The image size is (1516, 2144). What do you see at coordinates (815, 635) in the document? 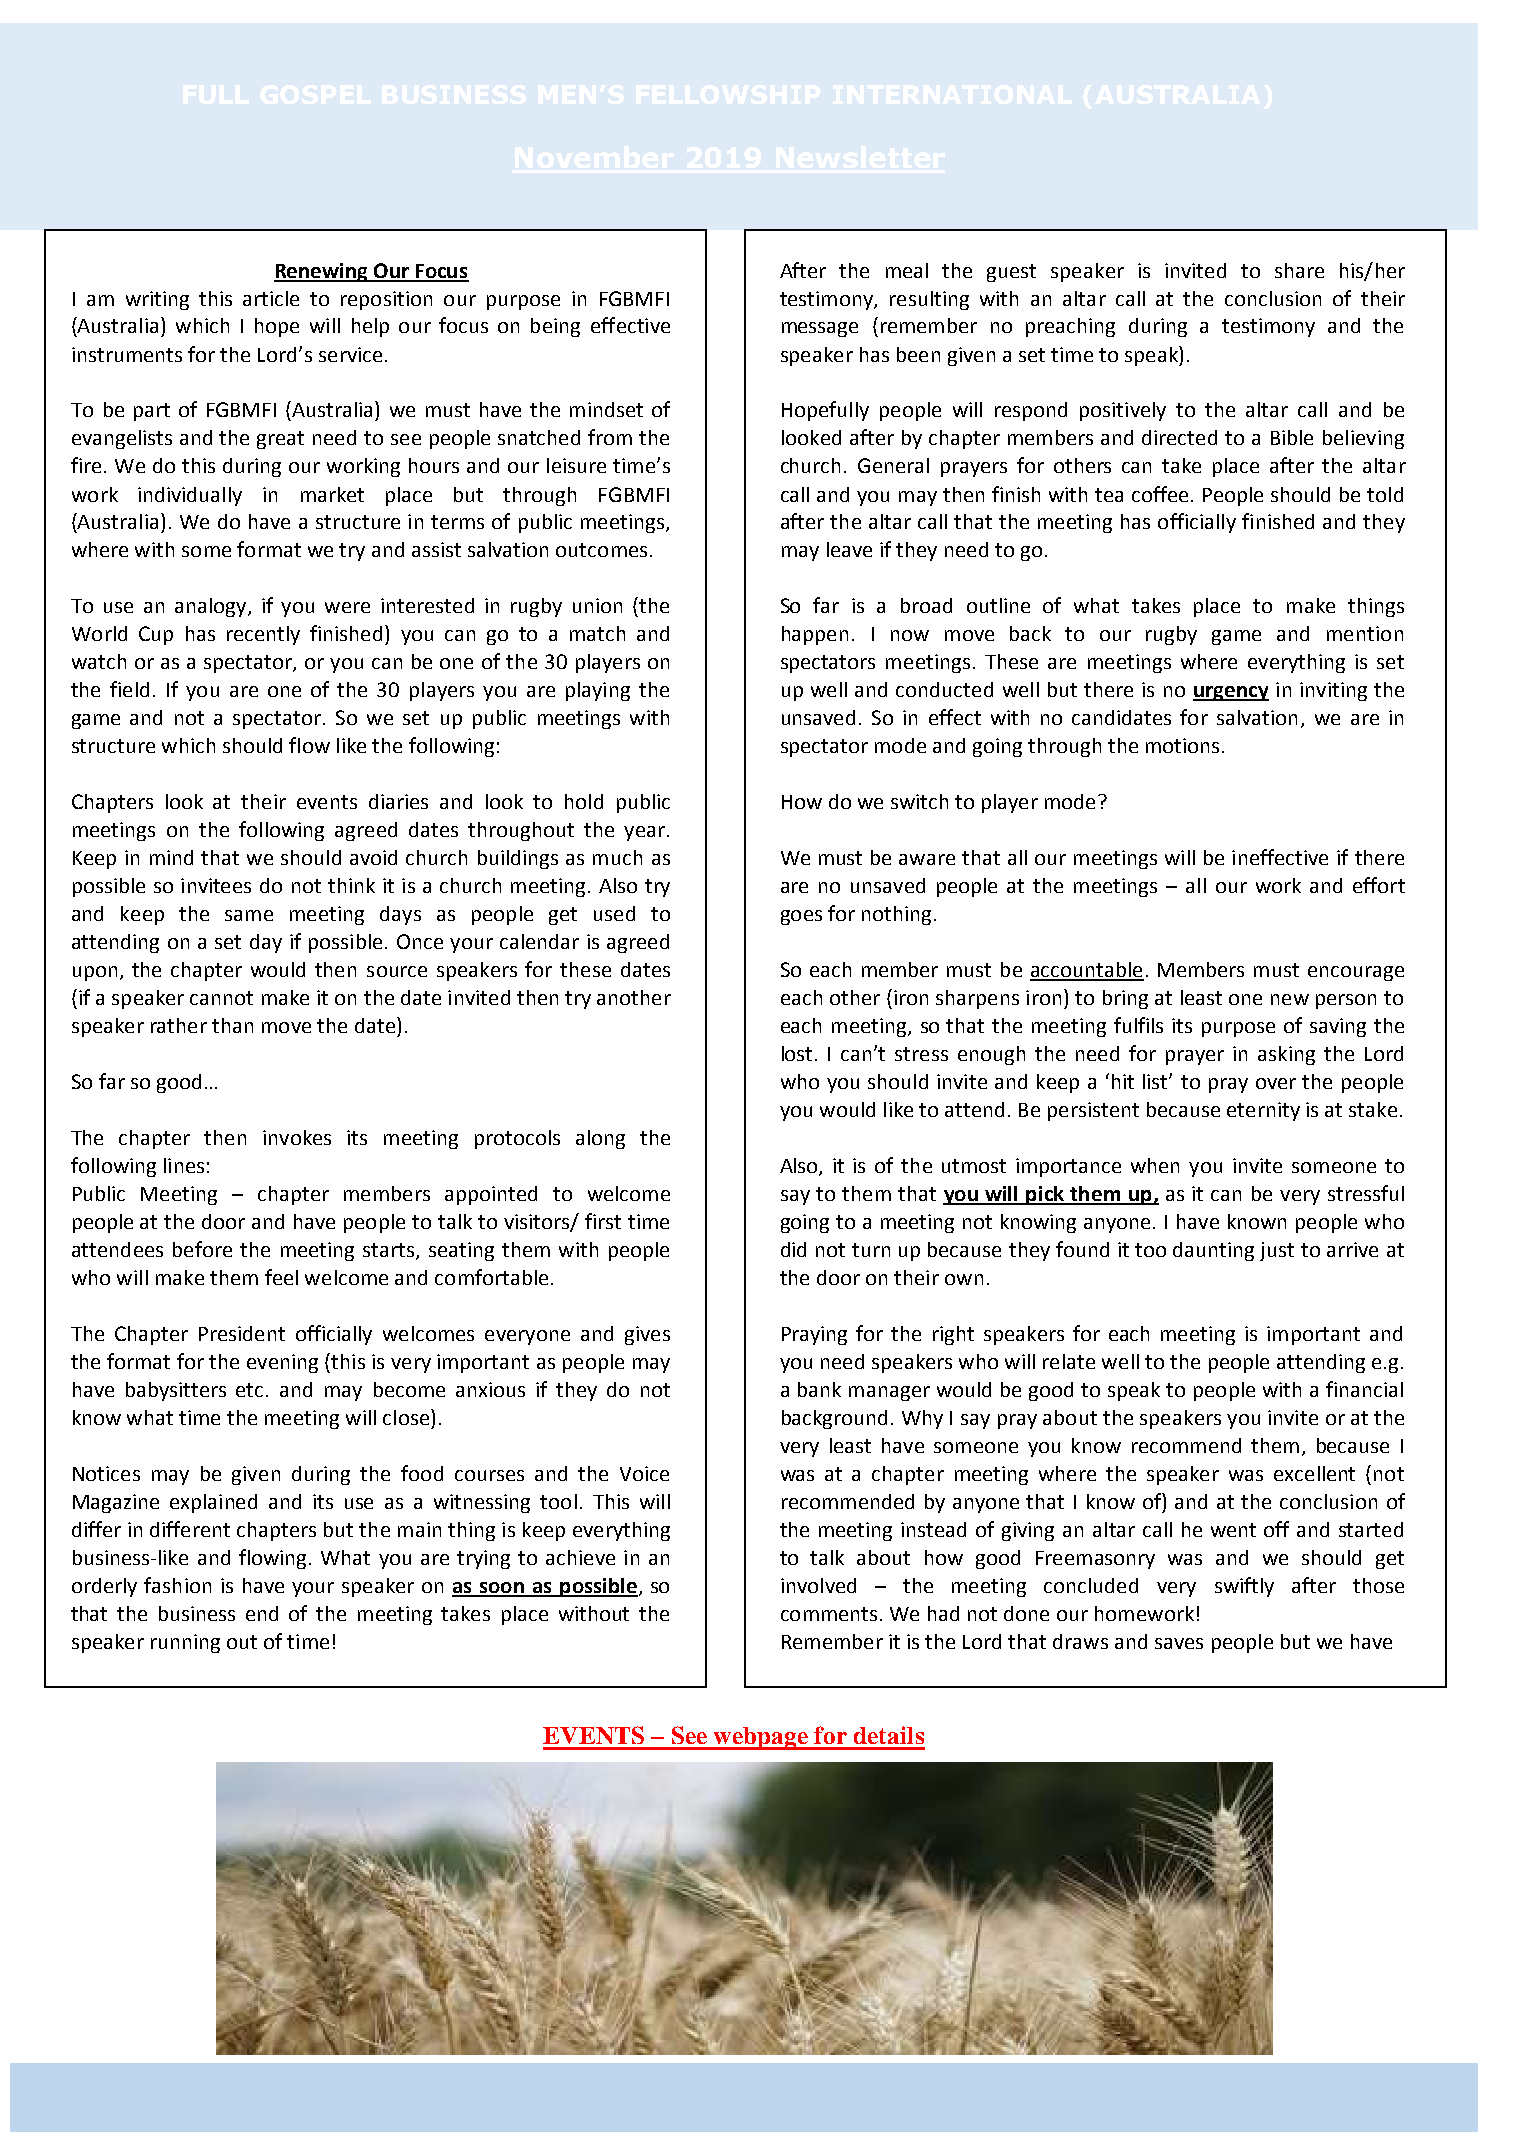
I see `happen` at bounding box center [815, 635].
